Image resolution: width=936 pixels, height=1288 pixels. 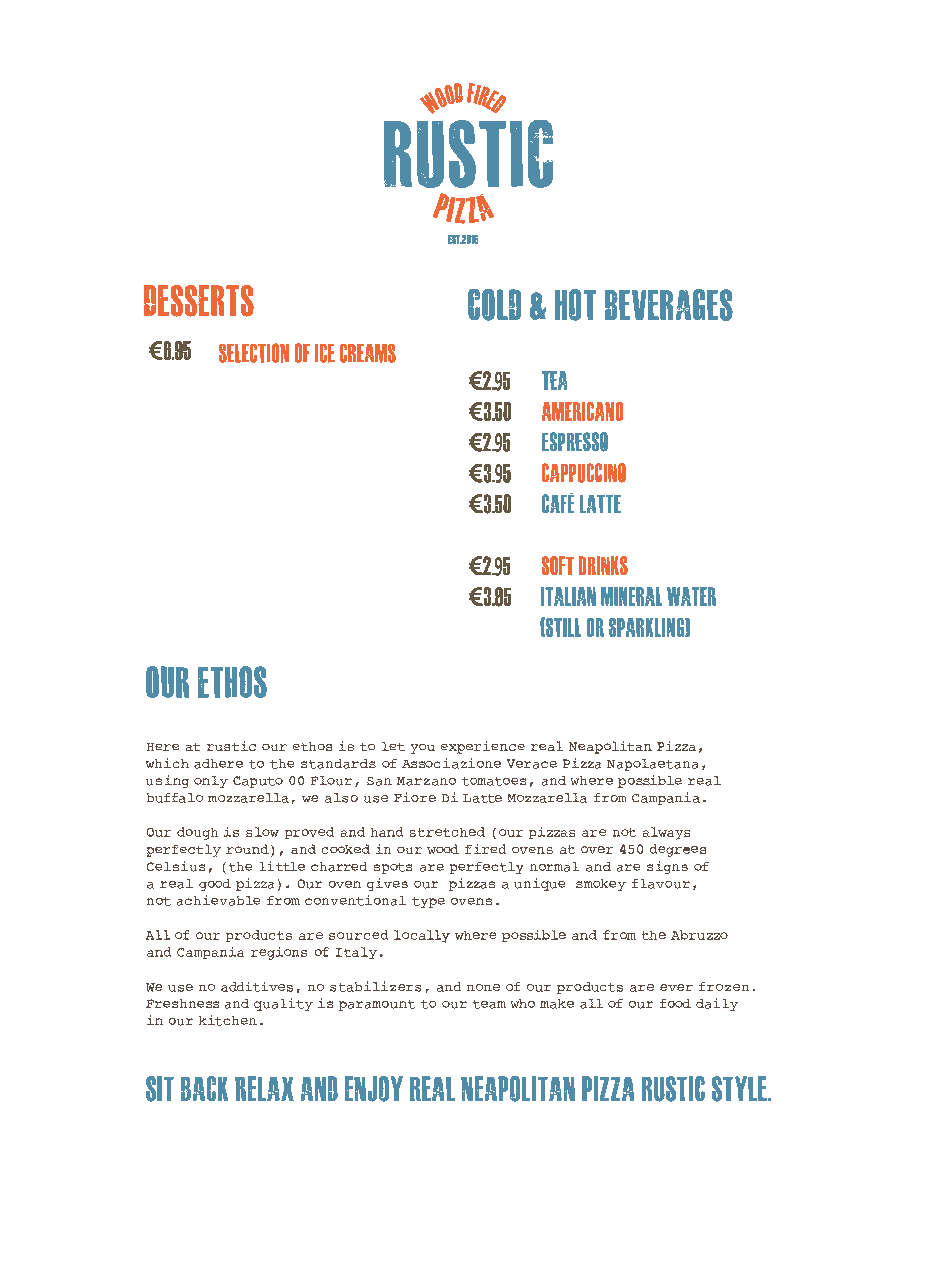 I want to click on CAFE, so click(x=558, y=503).
